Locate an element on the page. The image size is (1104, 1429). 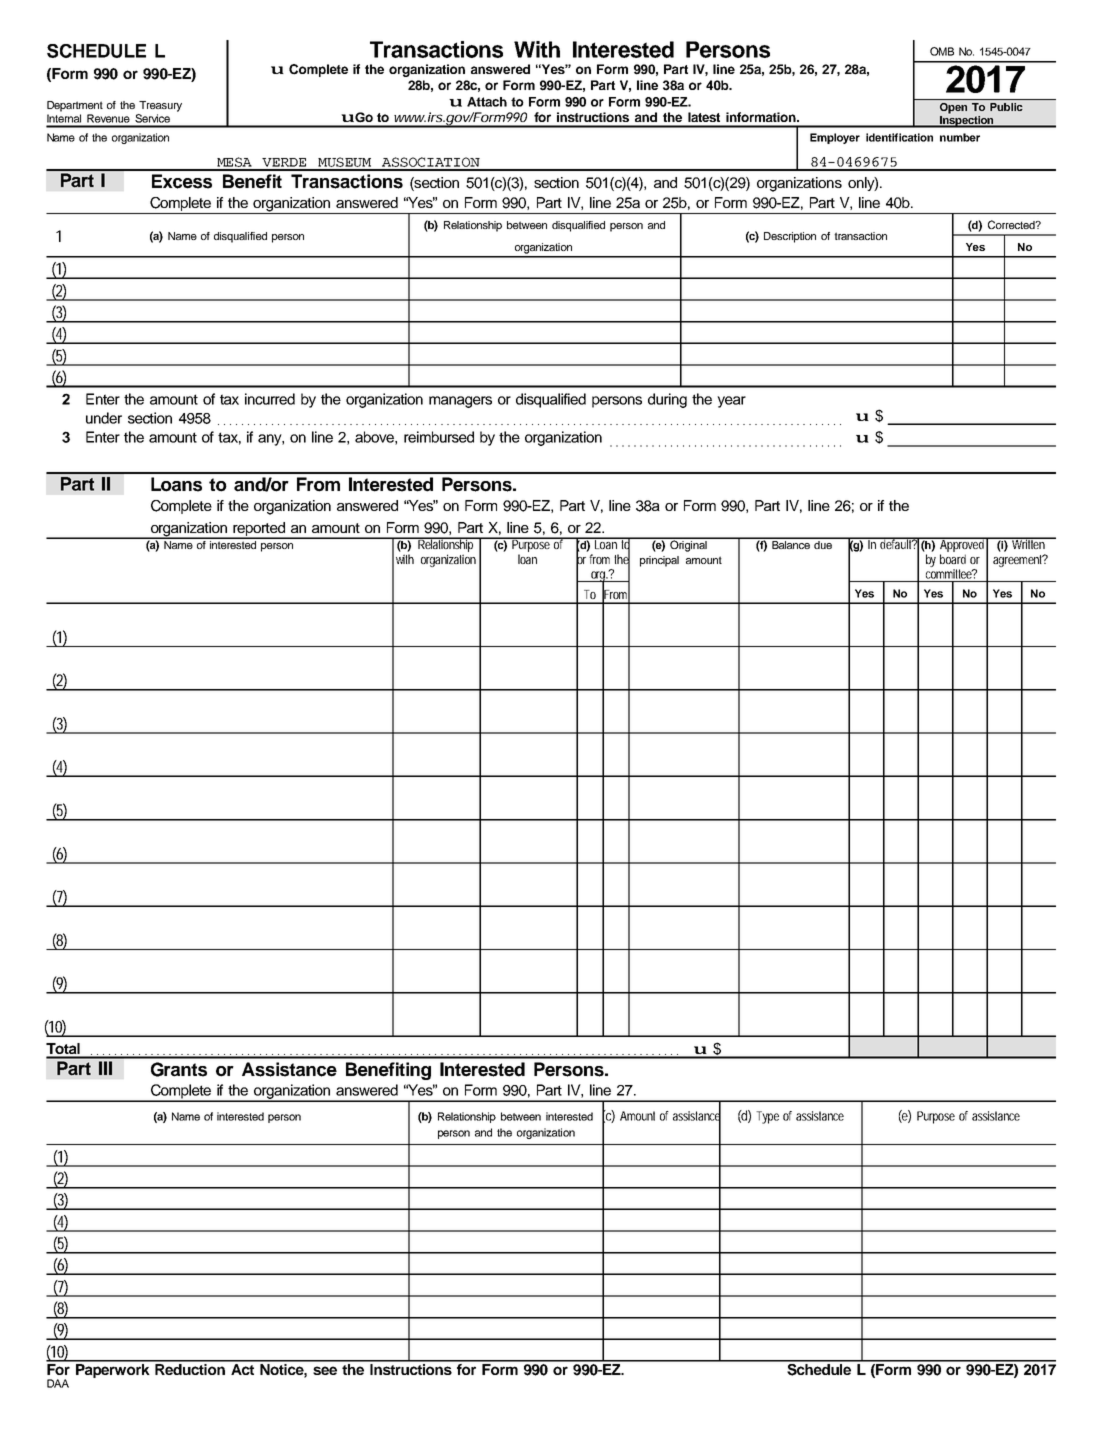
managers is located at coordinates (460, 402).
